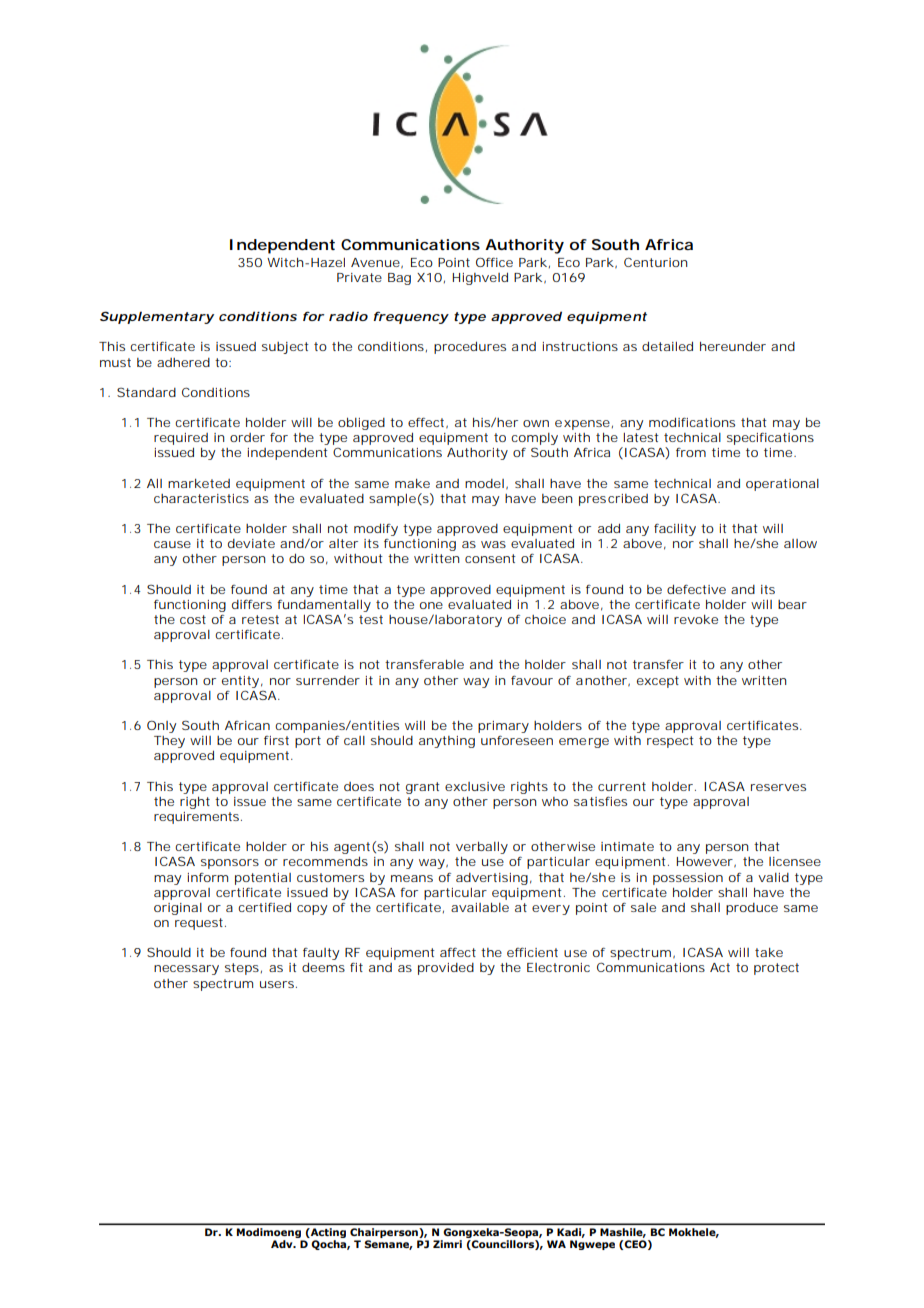 This screenshot has width=924, height=1308. I want to click on order, so click(247, 437).
